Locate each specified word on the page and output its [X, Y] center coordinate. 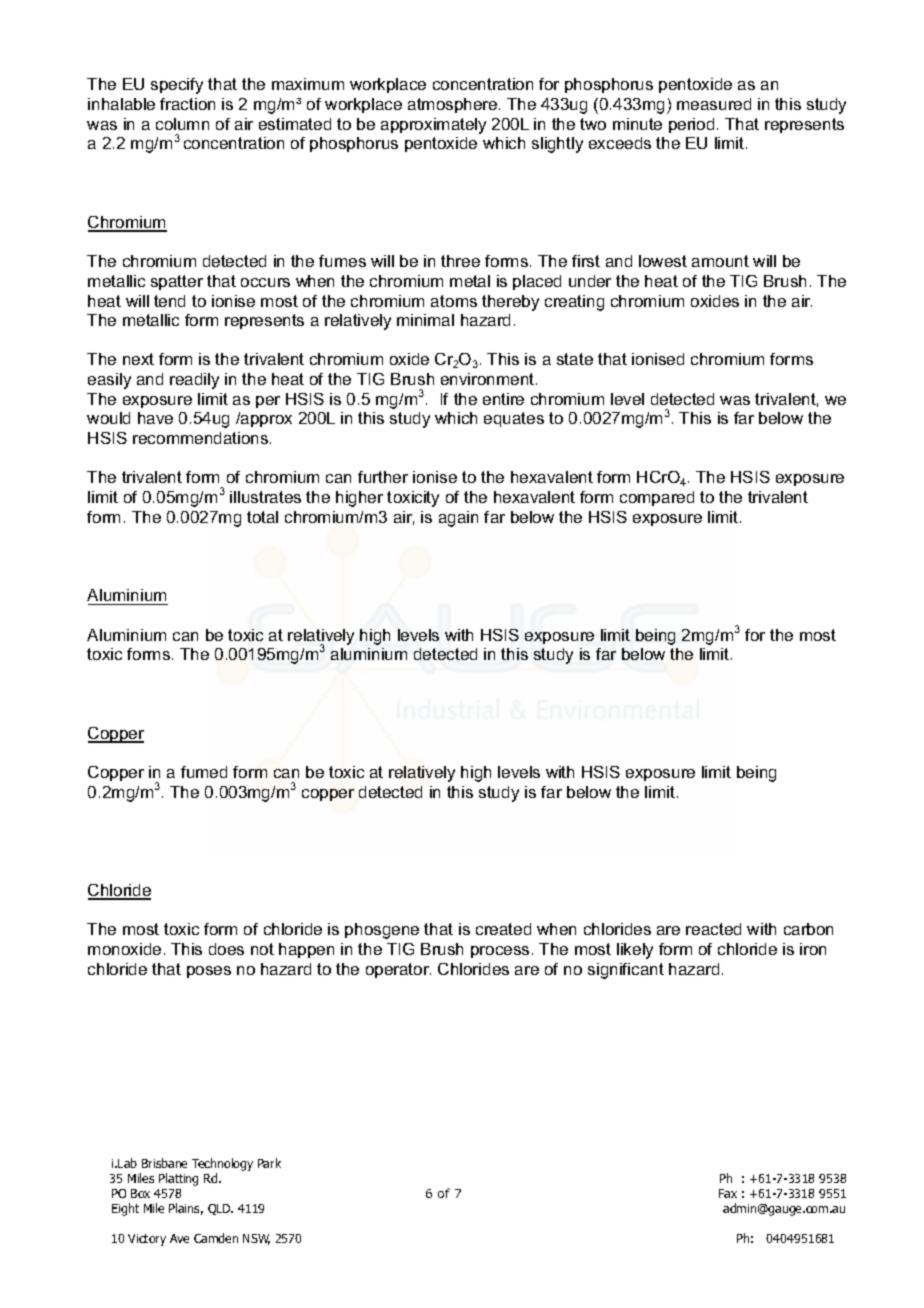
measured [714, 104]
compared [657, 498]
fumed [204, 772]
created [503, 929]
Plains [186, 1209]
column [182, 124]
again [458, 519]
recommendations [202, 438]
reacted [713, 929]
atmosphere [454, 105]
